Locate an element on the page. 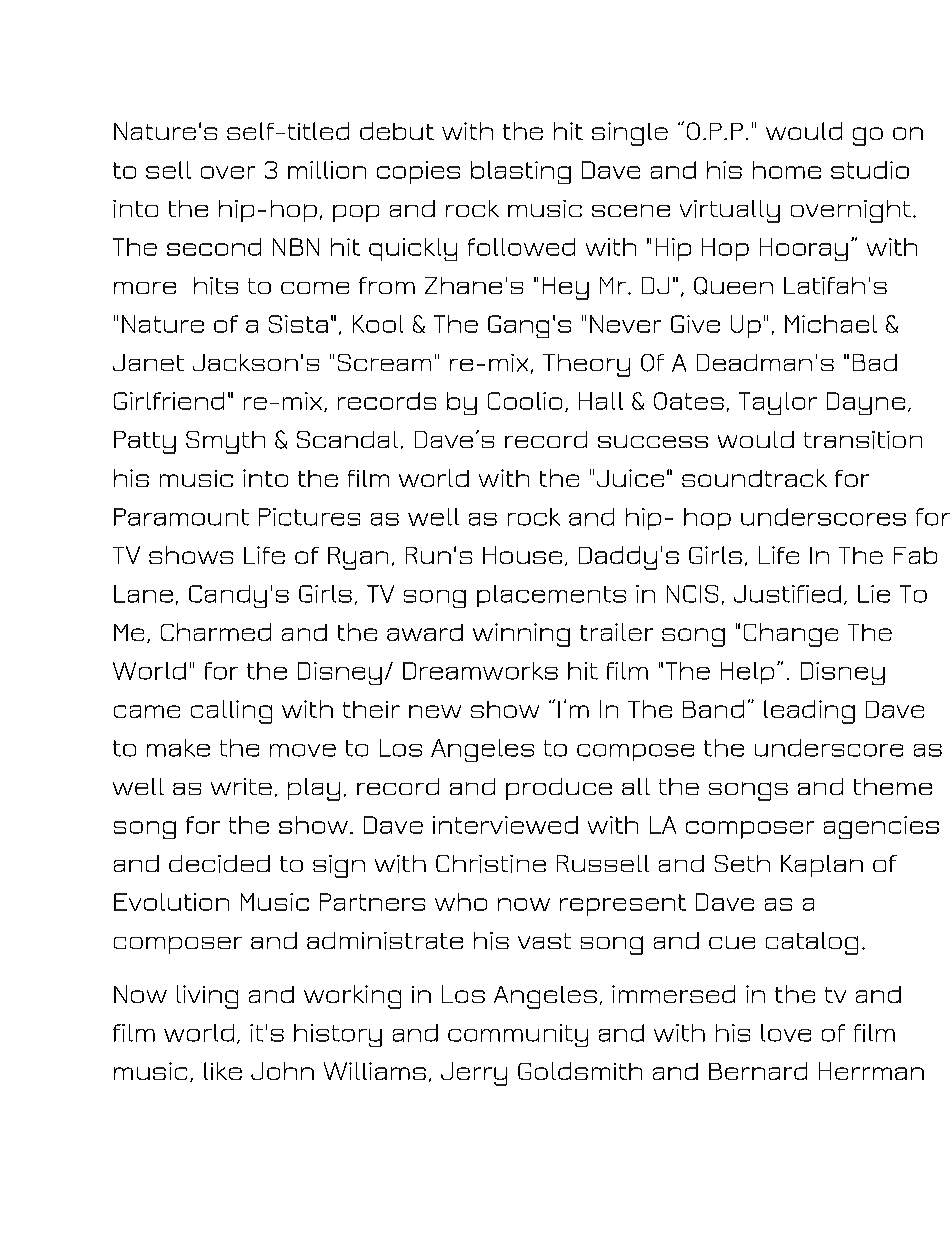 Image resolution: width=952 pixels, height=1233 pixels. interviewed is located at coordinates (505, 825).
